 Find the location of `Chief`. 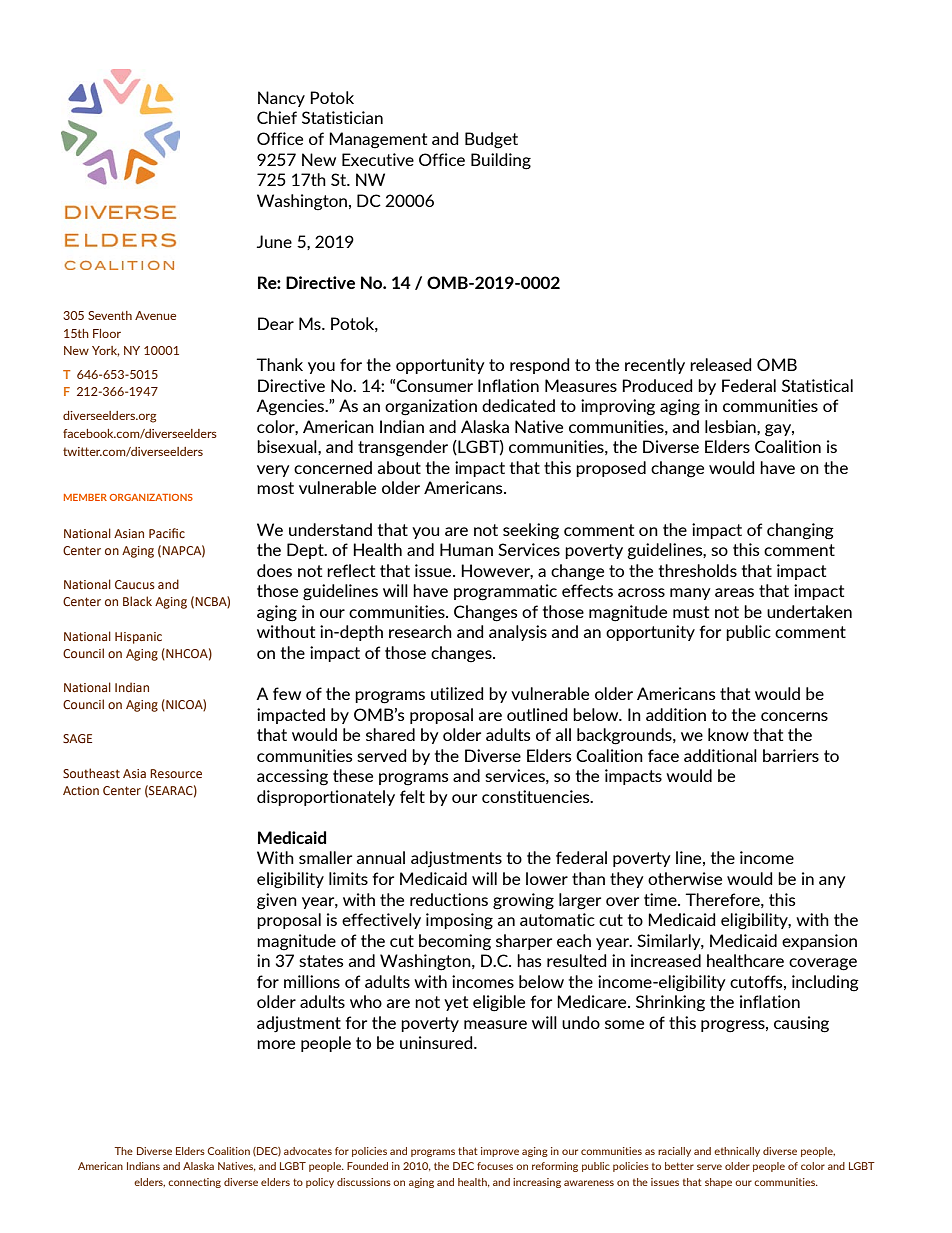

Chief is located at coordinates (277, 117).
